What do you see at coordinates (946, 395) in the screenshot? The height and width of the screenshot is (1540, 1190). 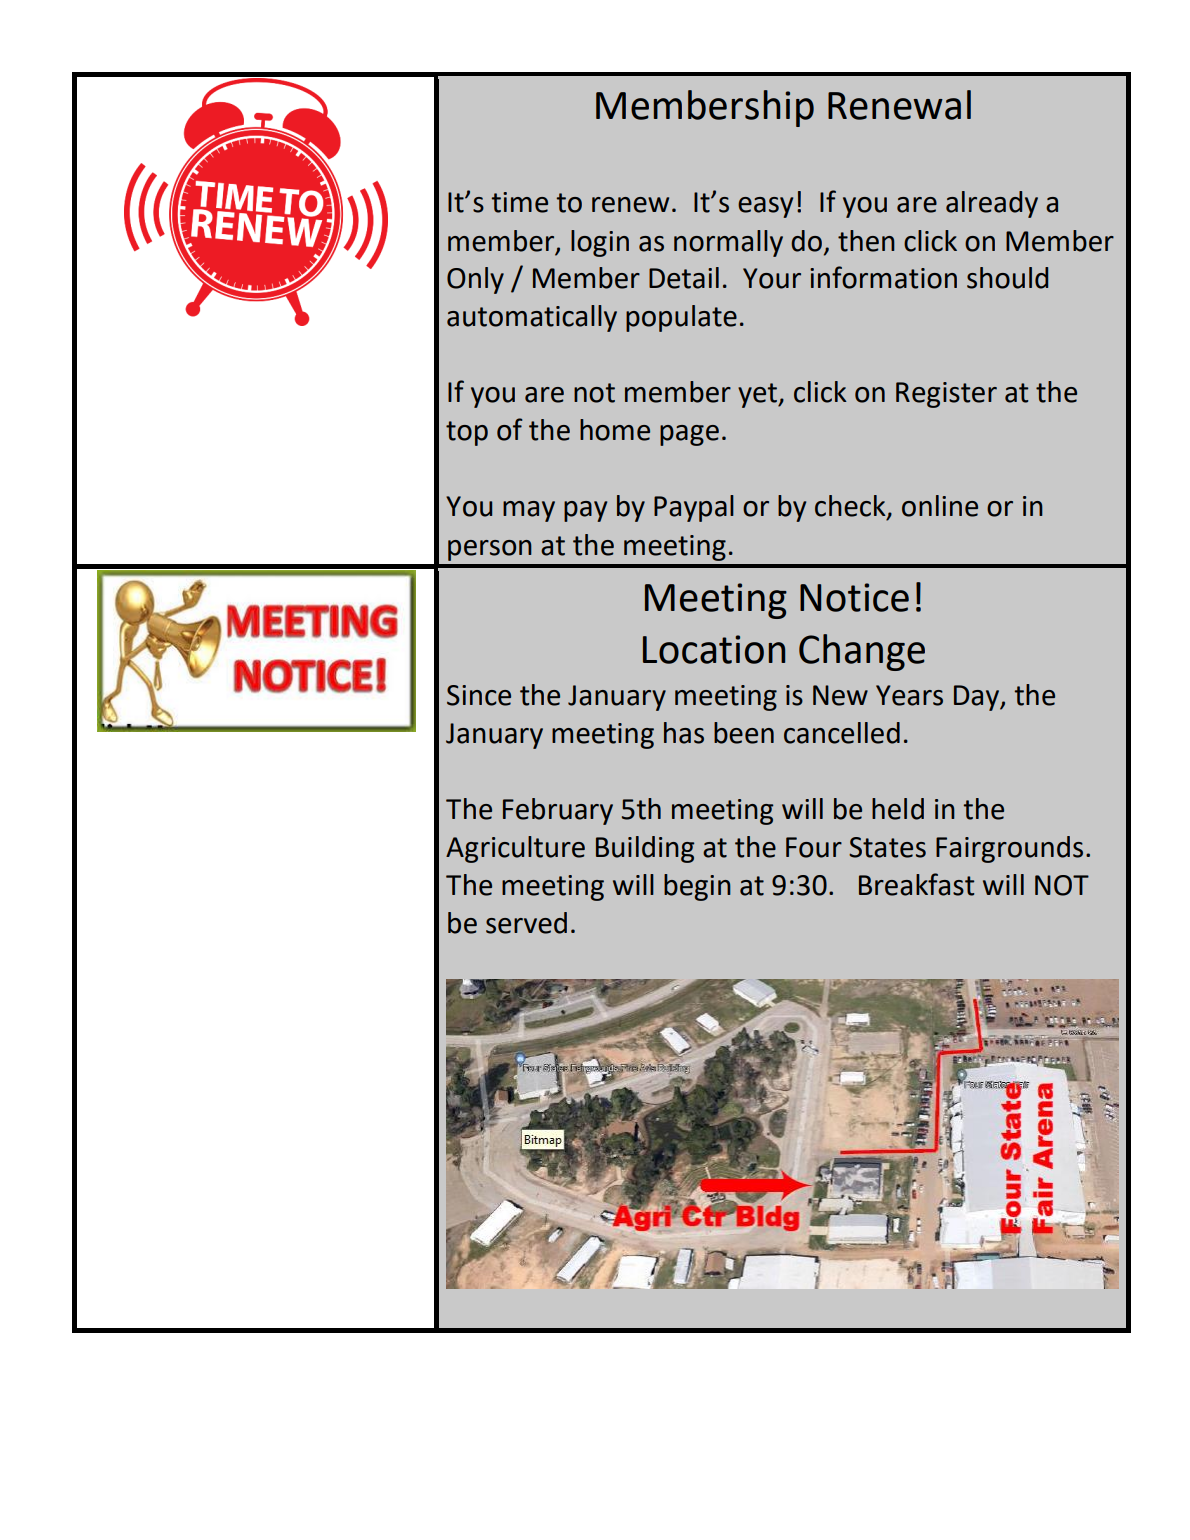 I see `Register` at bounding box center [946, 395].
